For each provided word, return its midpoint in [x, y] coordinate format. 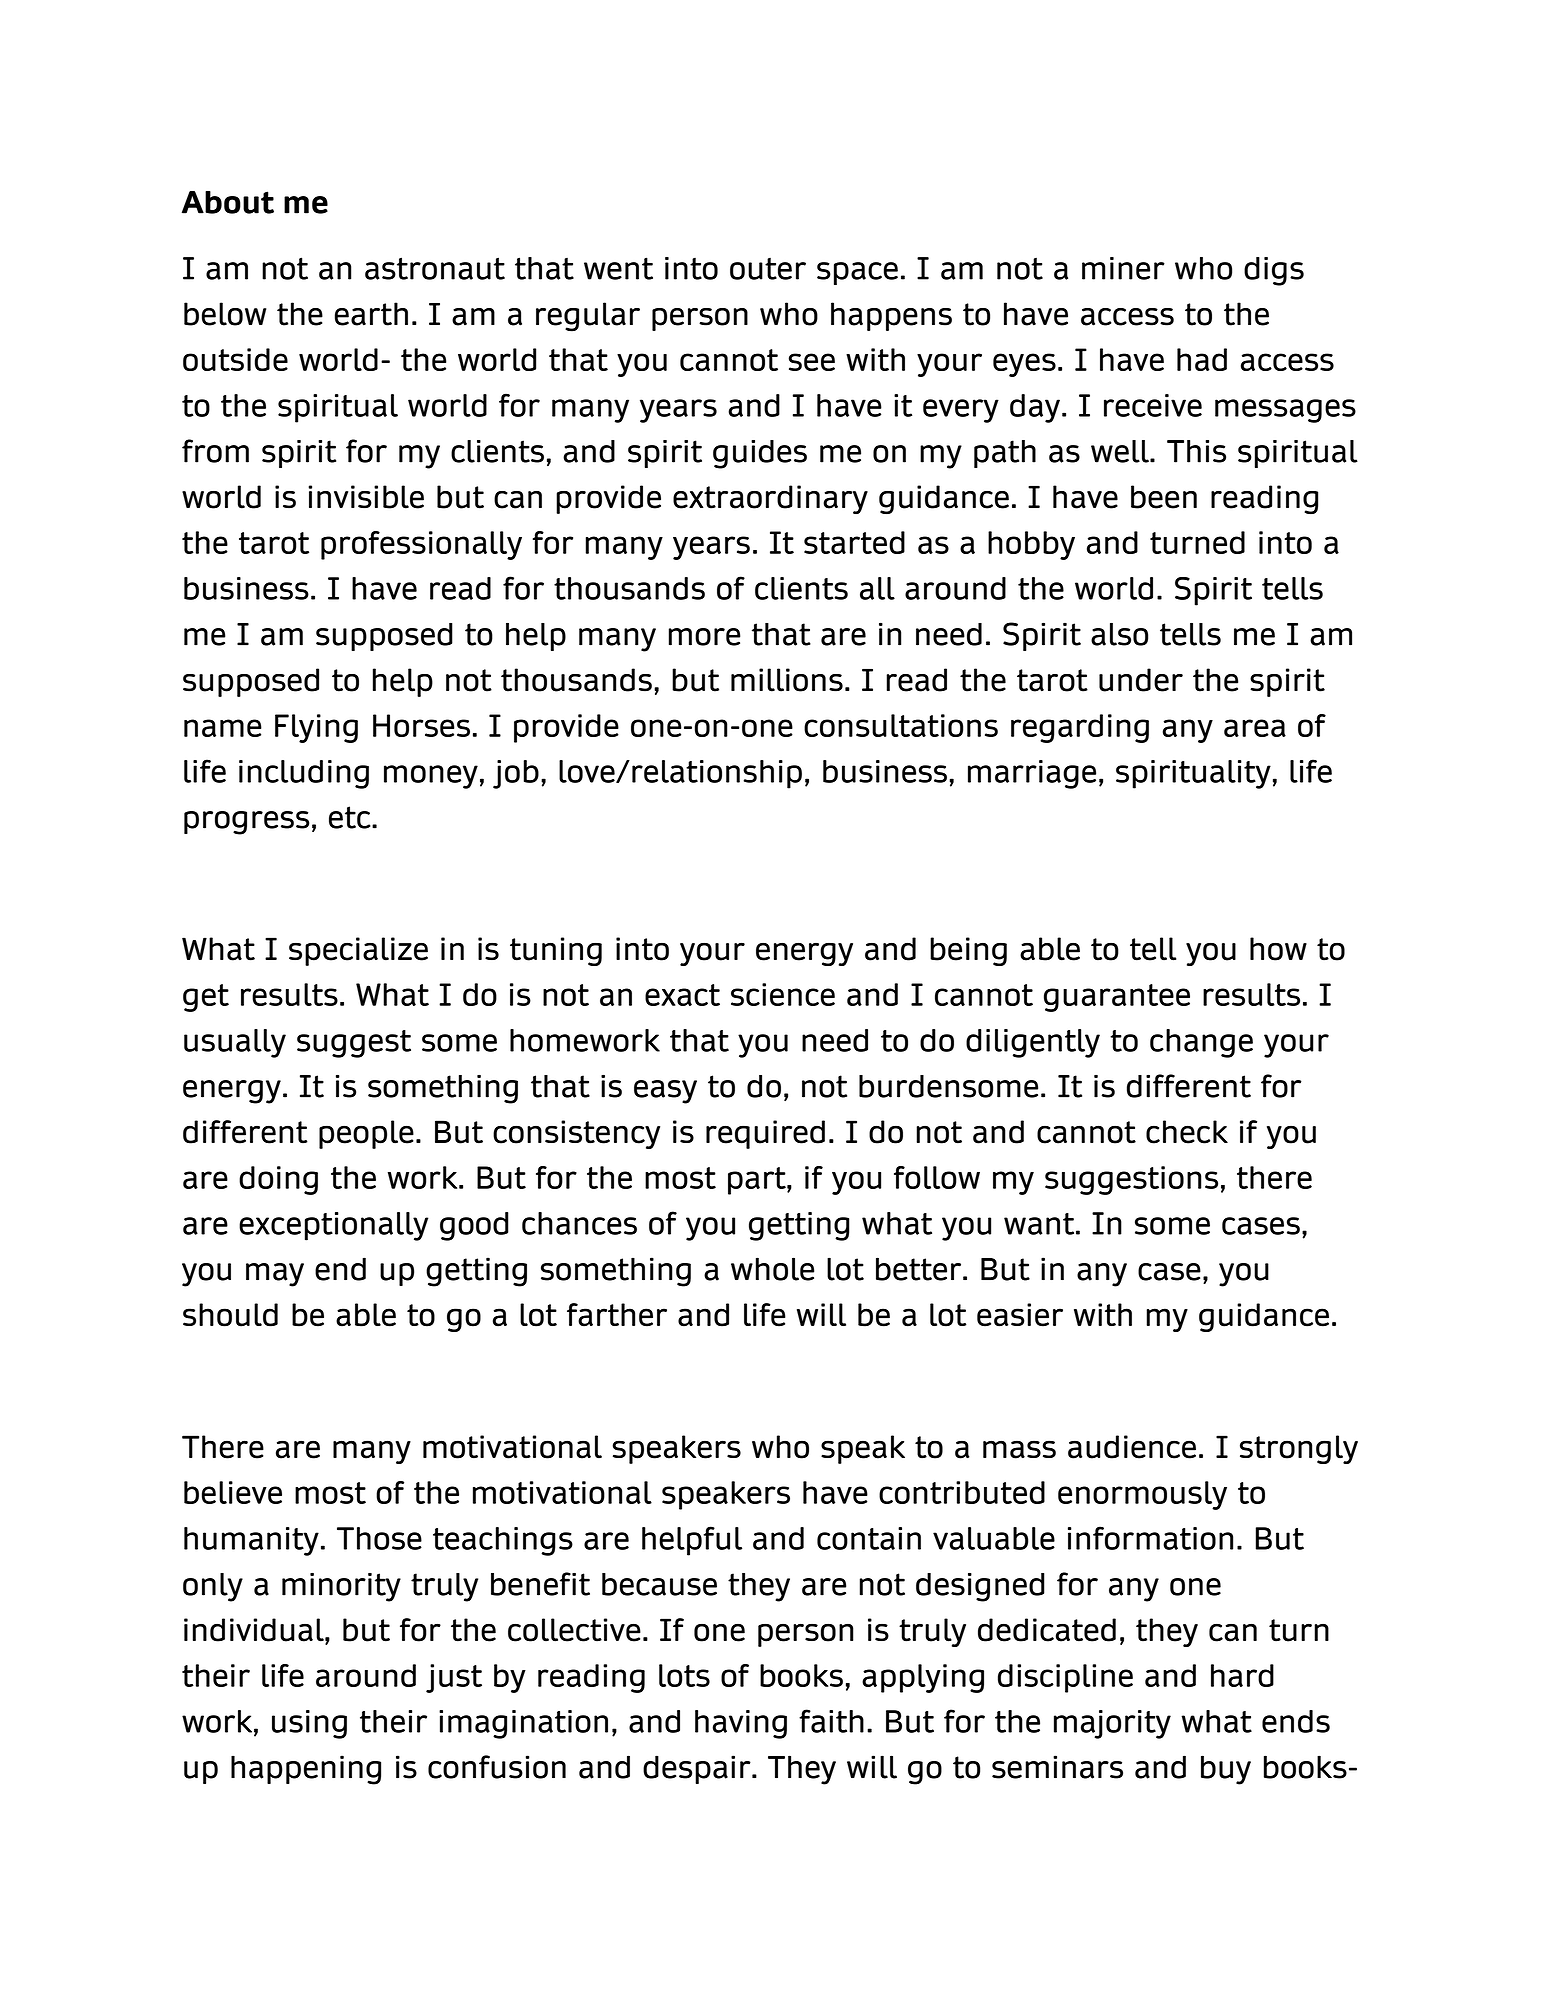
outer [768, 268]
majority [1112, 1724]
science [783, 994]
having [741, 1724]
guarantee [1117, 998]
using [309, 1724]
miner [1123, 268]
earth [371, 314]
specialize [358, 951]
